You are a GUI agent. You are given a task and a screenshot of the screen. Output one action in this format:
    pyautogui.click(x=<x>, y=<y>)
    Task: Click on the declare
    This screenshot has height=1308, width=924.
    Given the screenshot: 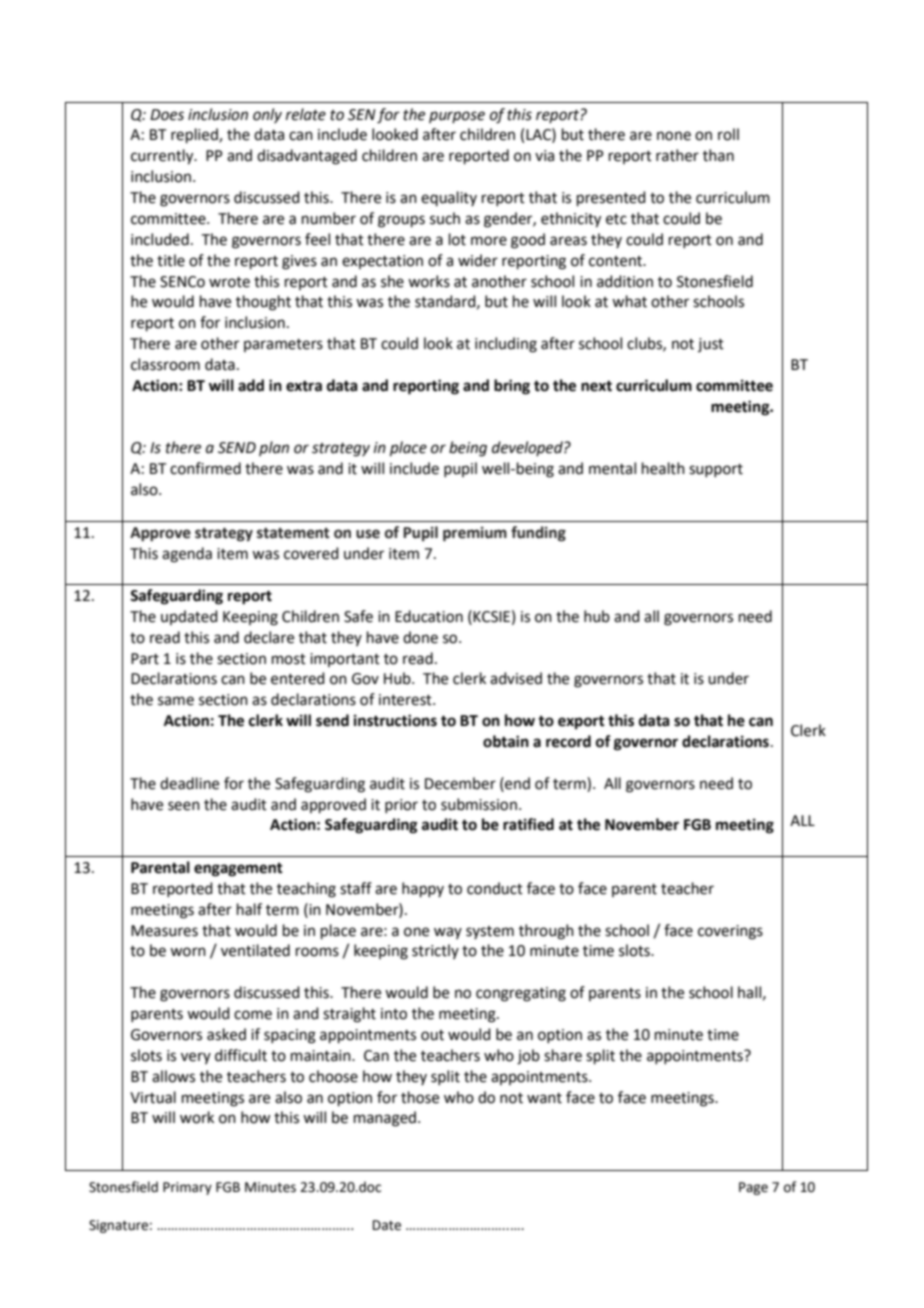 What is the action you would take?
    pyautogui.click(x=269, y=637)
